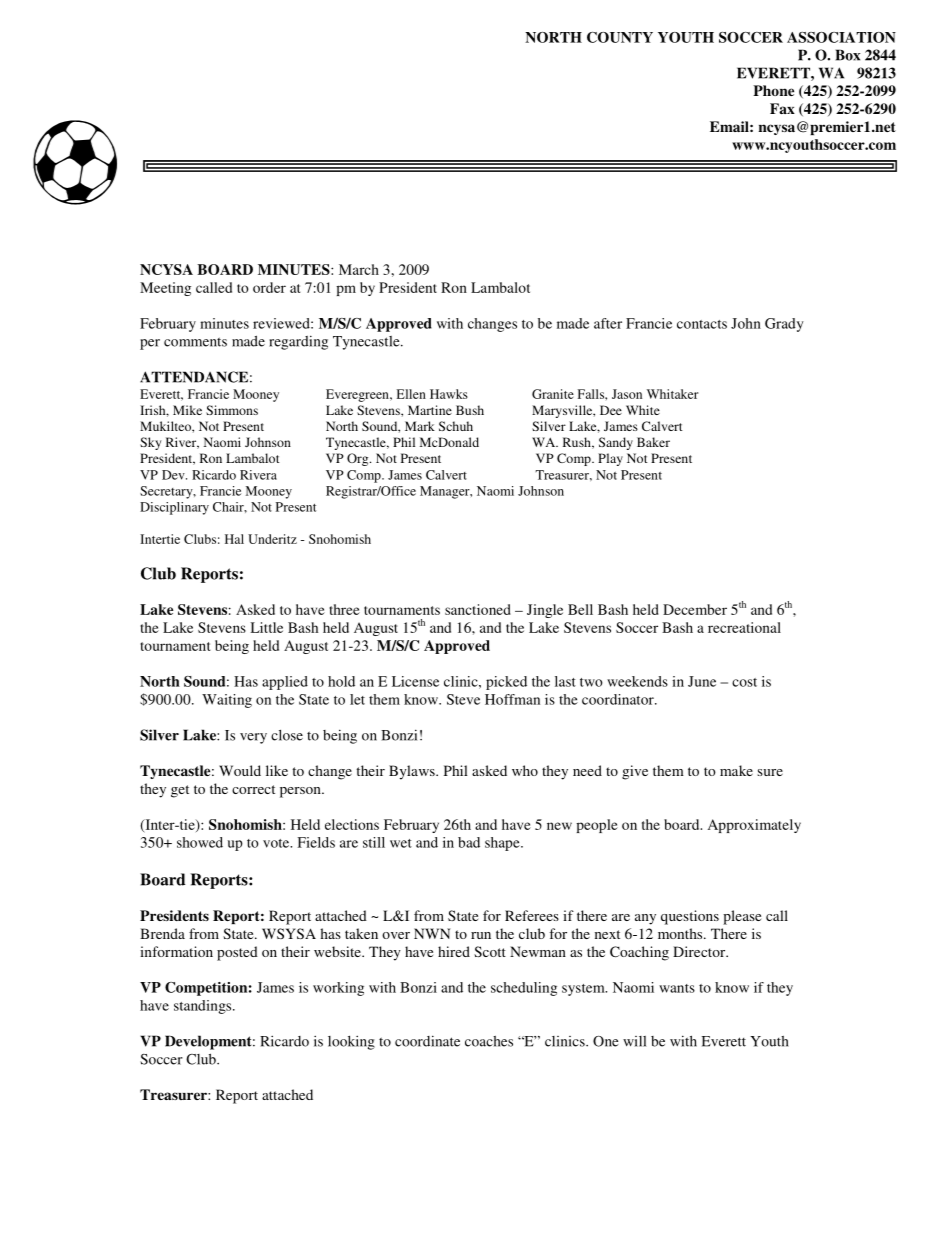  What do you see at coordinates (204, 1007) in the screenshot?
I see `standings` at bounding box center [204, 1007].
